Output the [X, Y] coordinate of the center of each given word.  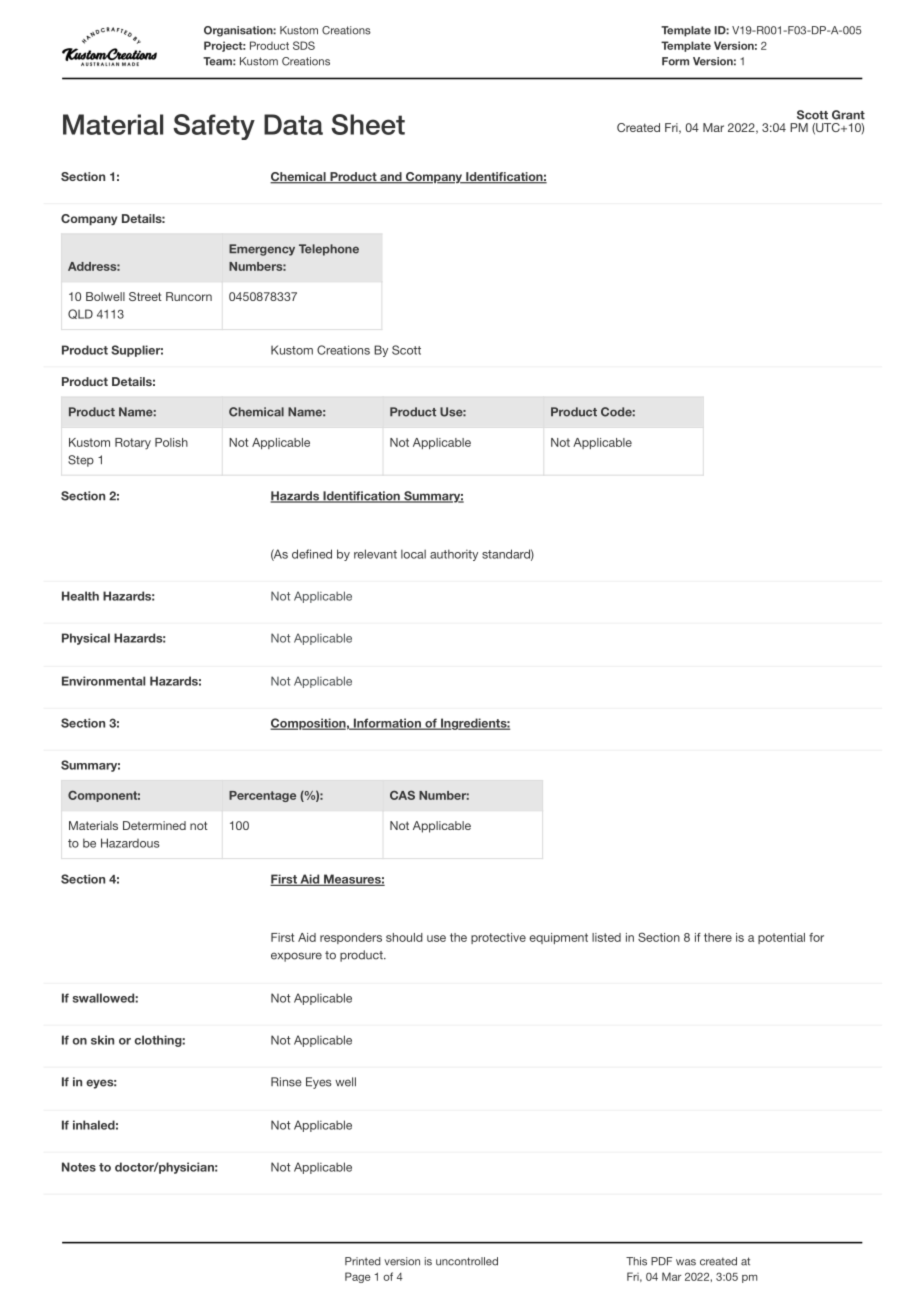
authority [454, 555]
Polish [171, 442]
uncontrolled [467, 1261]
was [686, 1262]
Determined [154, 825]
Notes [79, 1167]
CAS [402, 795]
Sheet [368, 124]
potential [781, 938]
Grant [848, 115]
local [413, 554]
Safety [214, 127]
